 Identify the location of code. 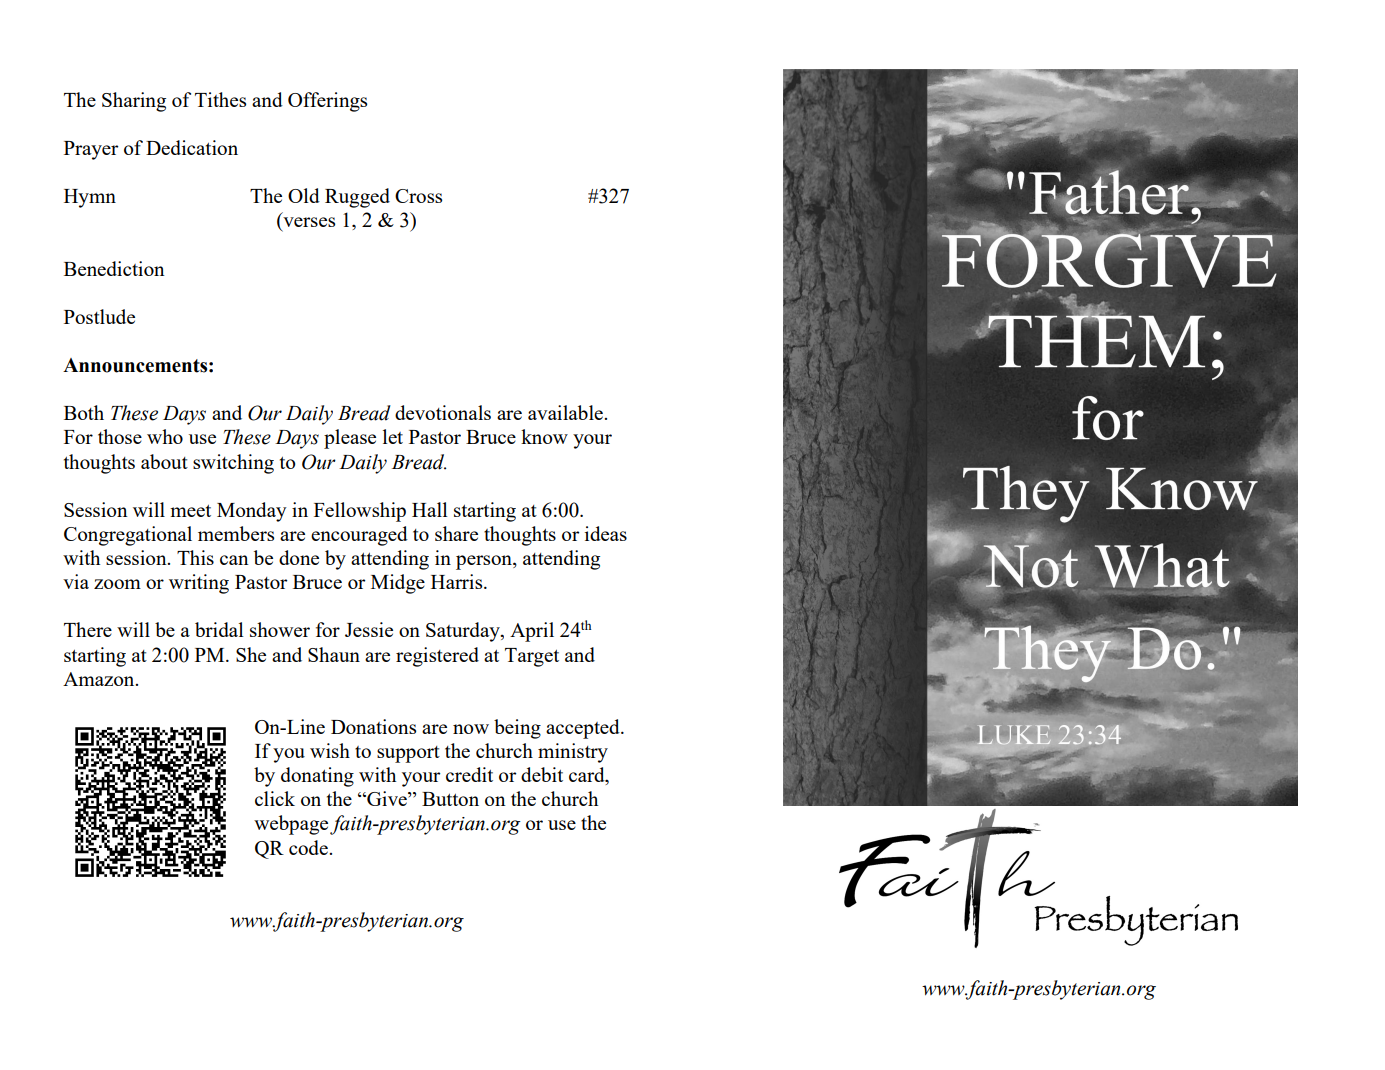
(309, 847).
